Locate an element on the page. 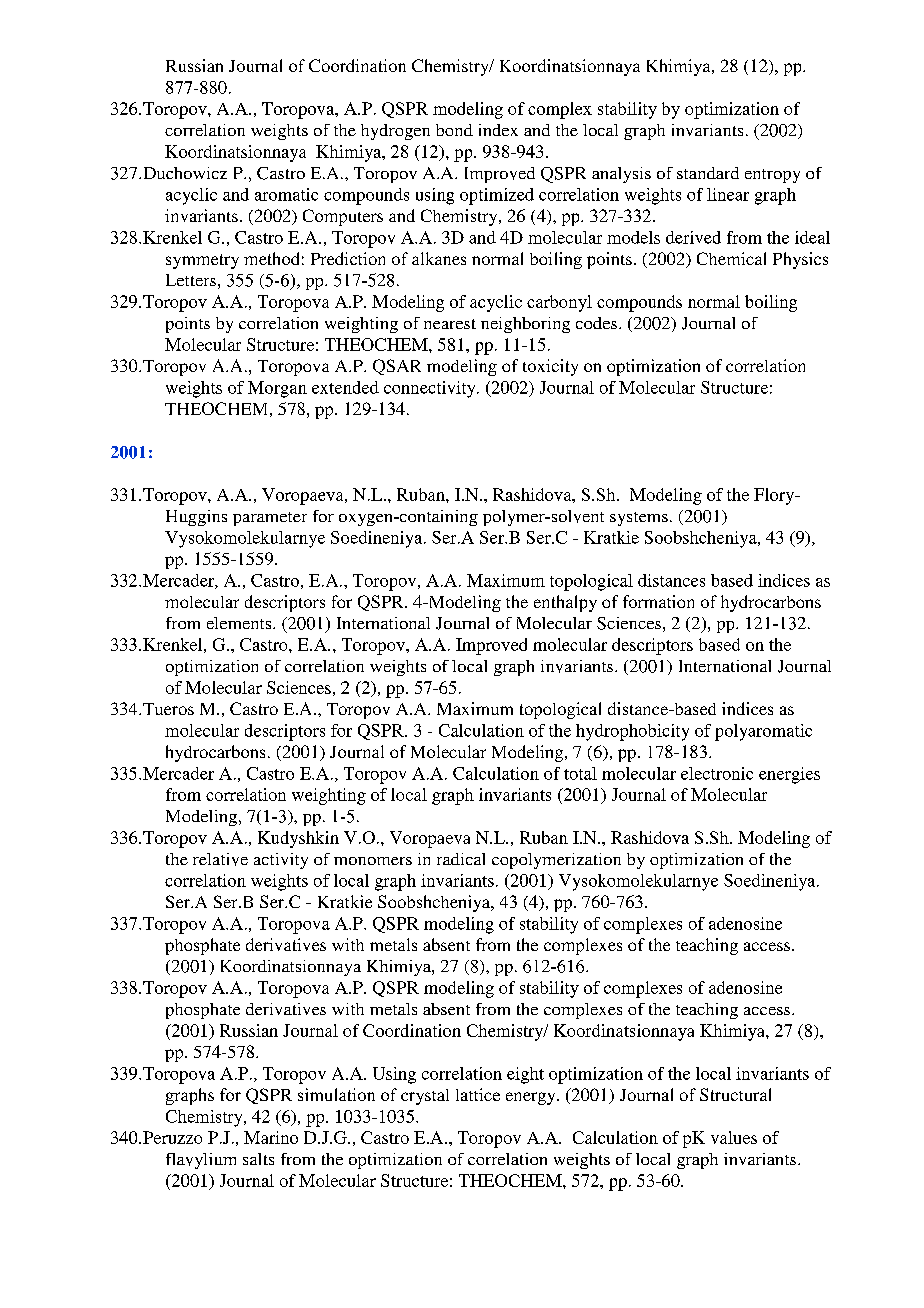  Structural is located at coordinates (735, 1094).
